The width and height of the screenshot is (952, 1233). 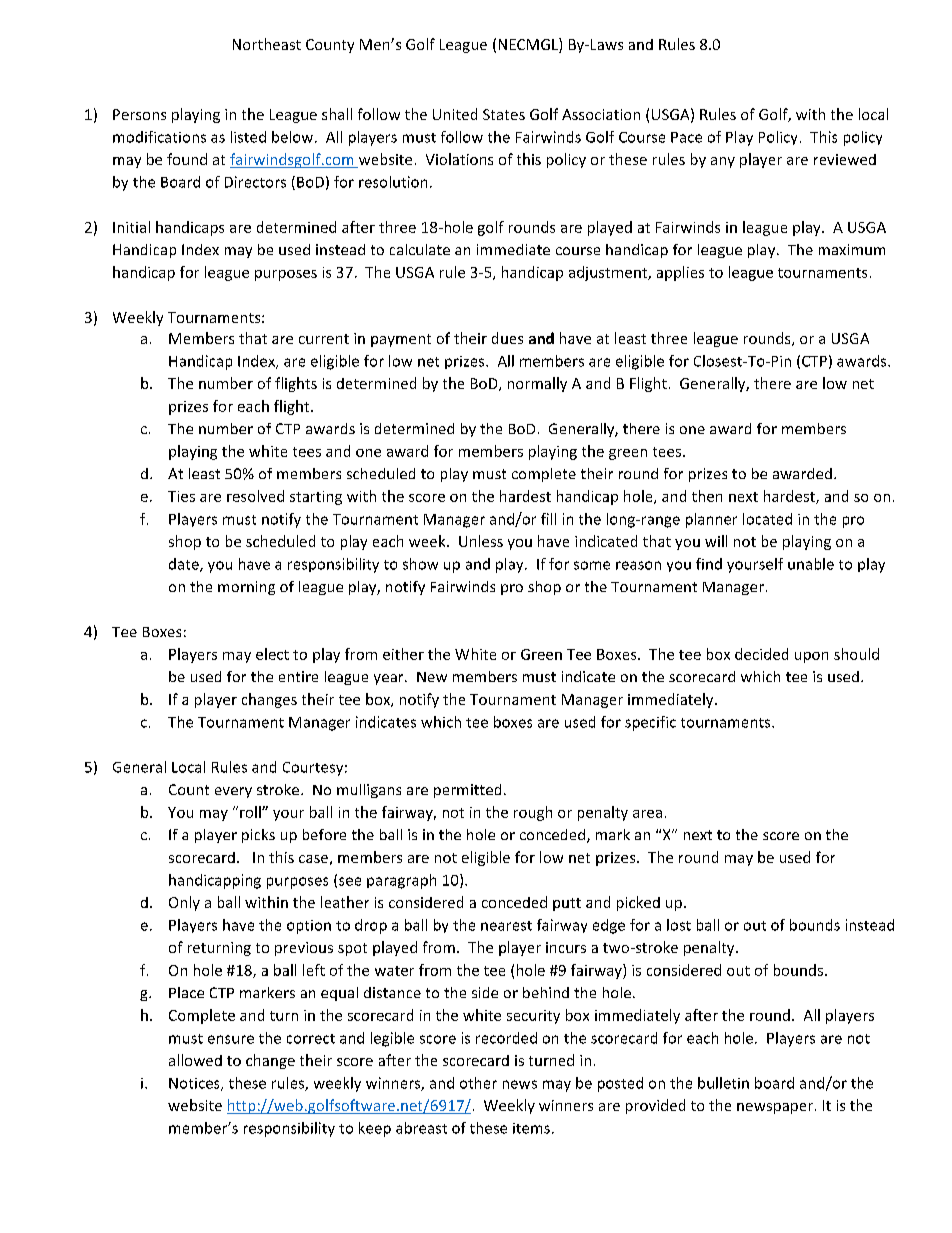 I want to click on Notices, so click(x=195, y=1084).
